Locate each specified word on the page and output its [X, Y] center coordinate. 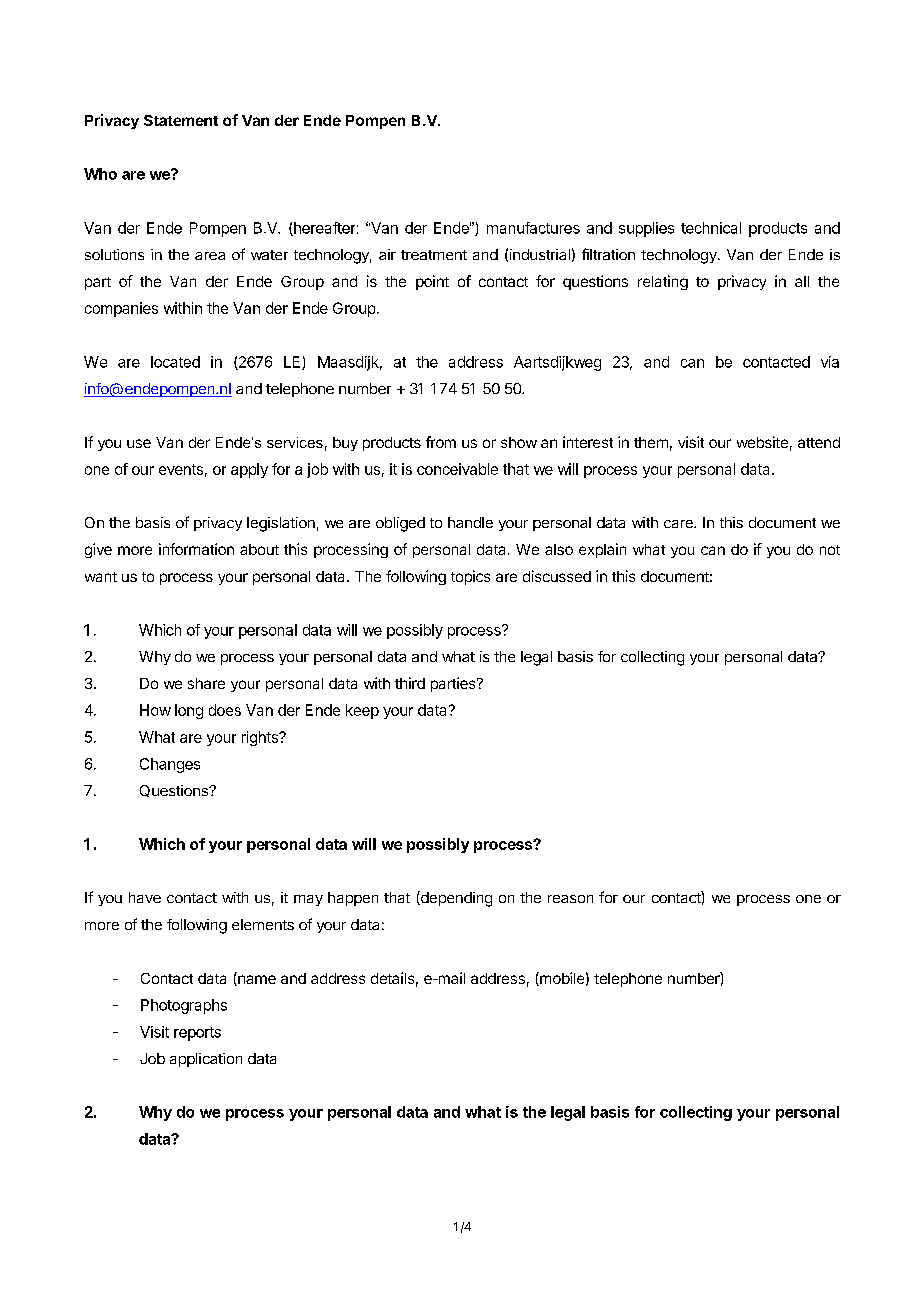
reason [570, 899]
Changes [170, 765]
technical [711, 228]
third [410, 683]
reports [197, 1034]
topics [470, 577]
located [175, 362]
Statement [181, 120]
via [830, 362]
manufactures [533, 228]
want [101, 577]
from [441, 442]
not [830, 550]
